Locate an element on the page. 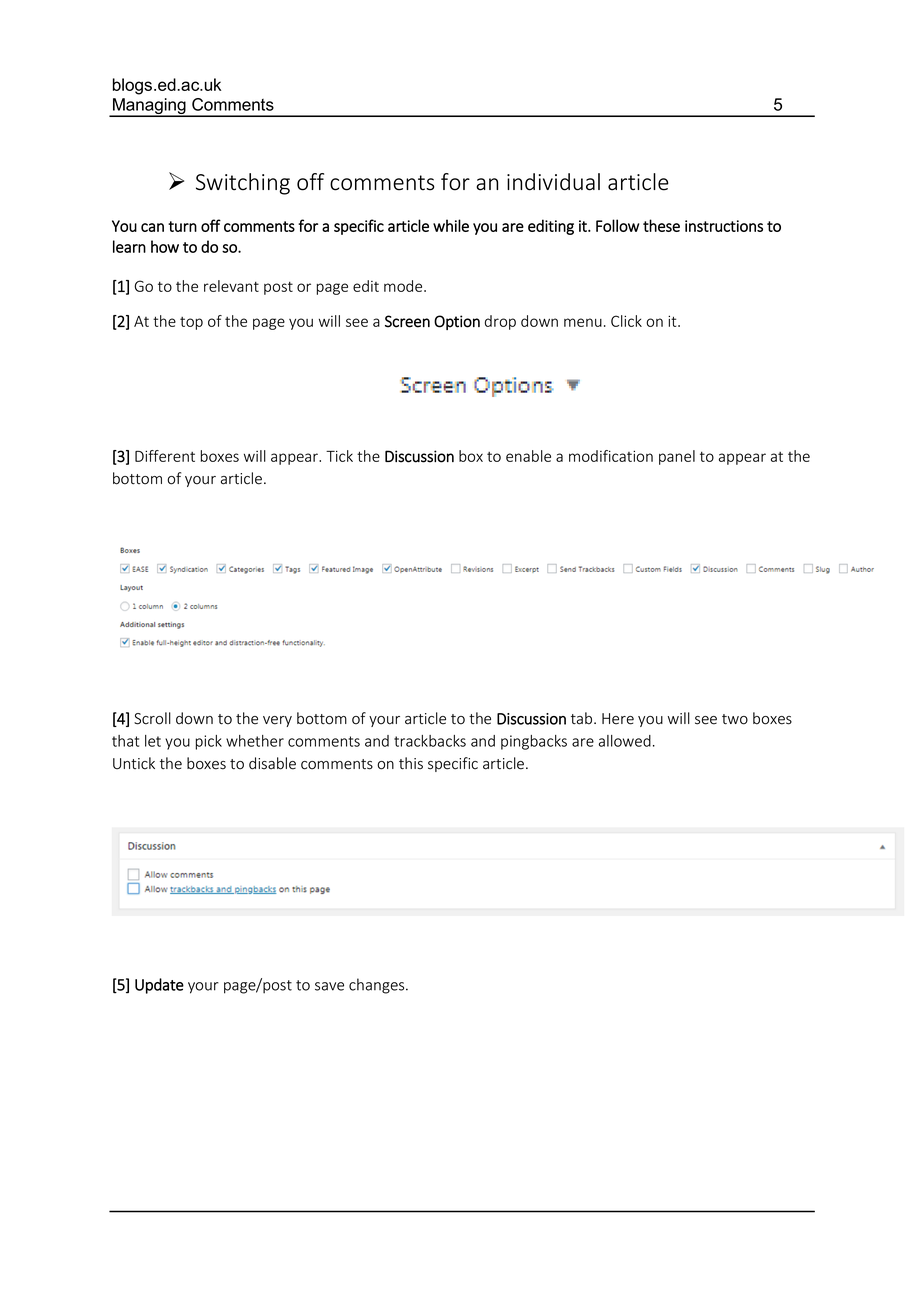  allowed is located at coordinates (625, 741).
